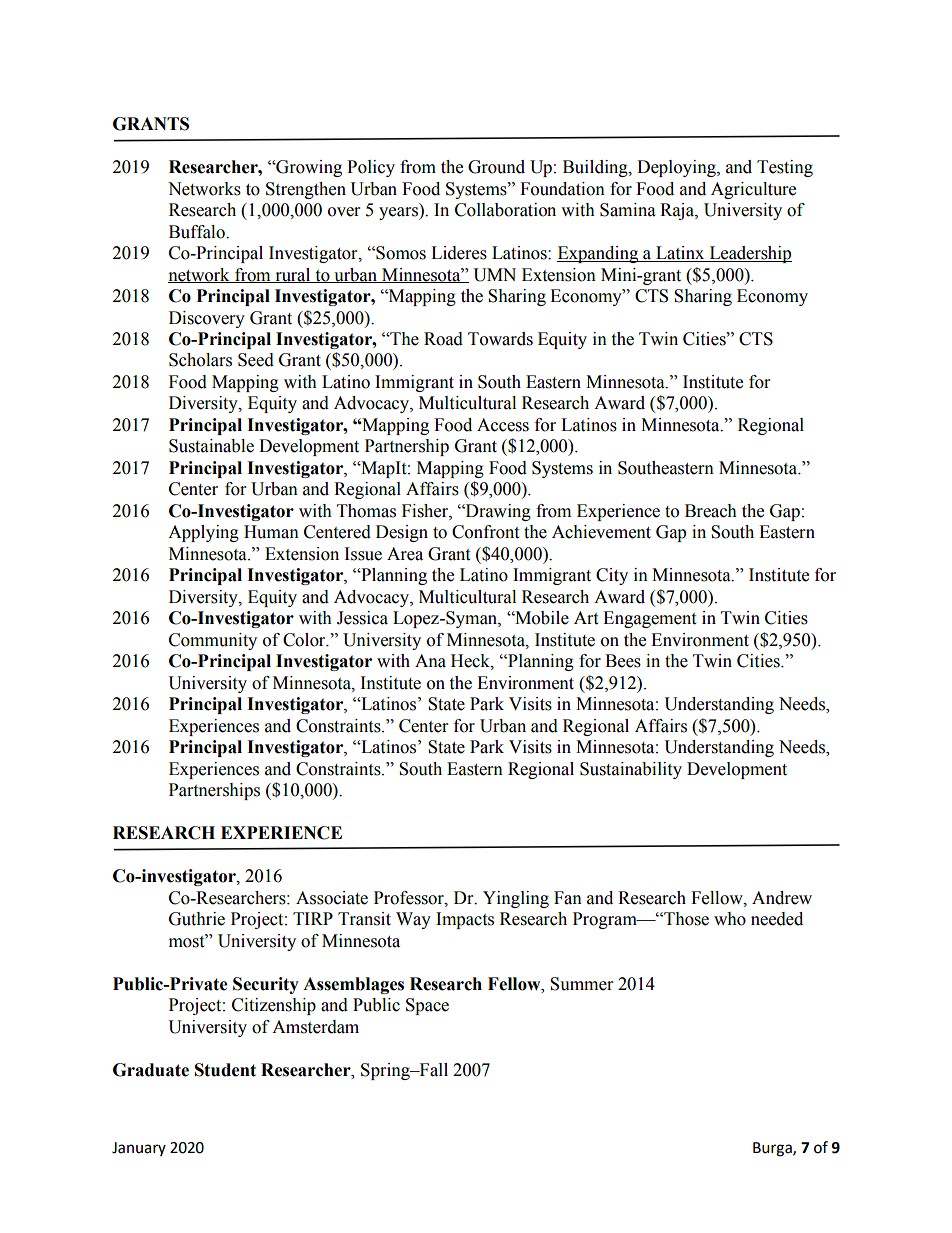  What do you see at coordinates (203, 533) in the screenshot?
I see `Applying` at bounding box center [203, 533].
